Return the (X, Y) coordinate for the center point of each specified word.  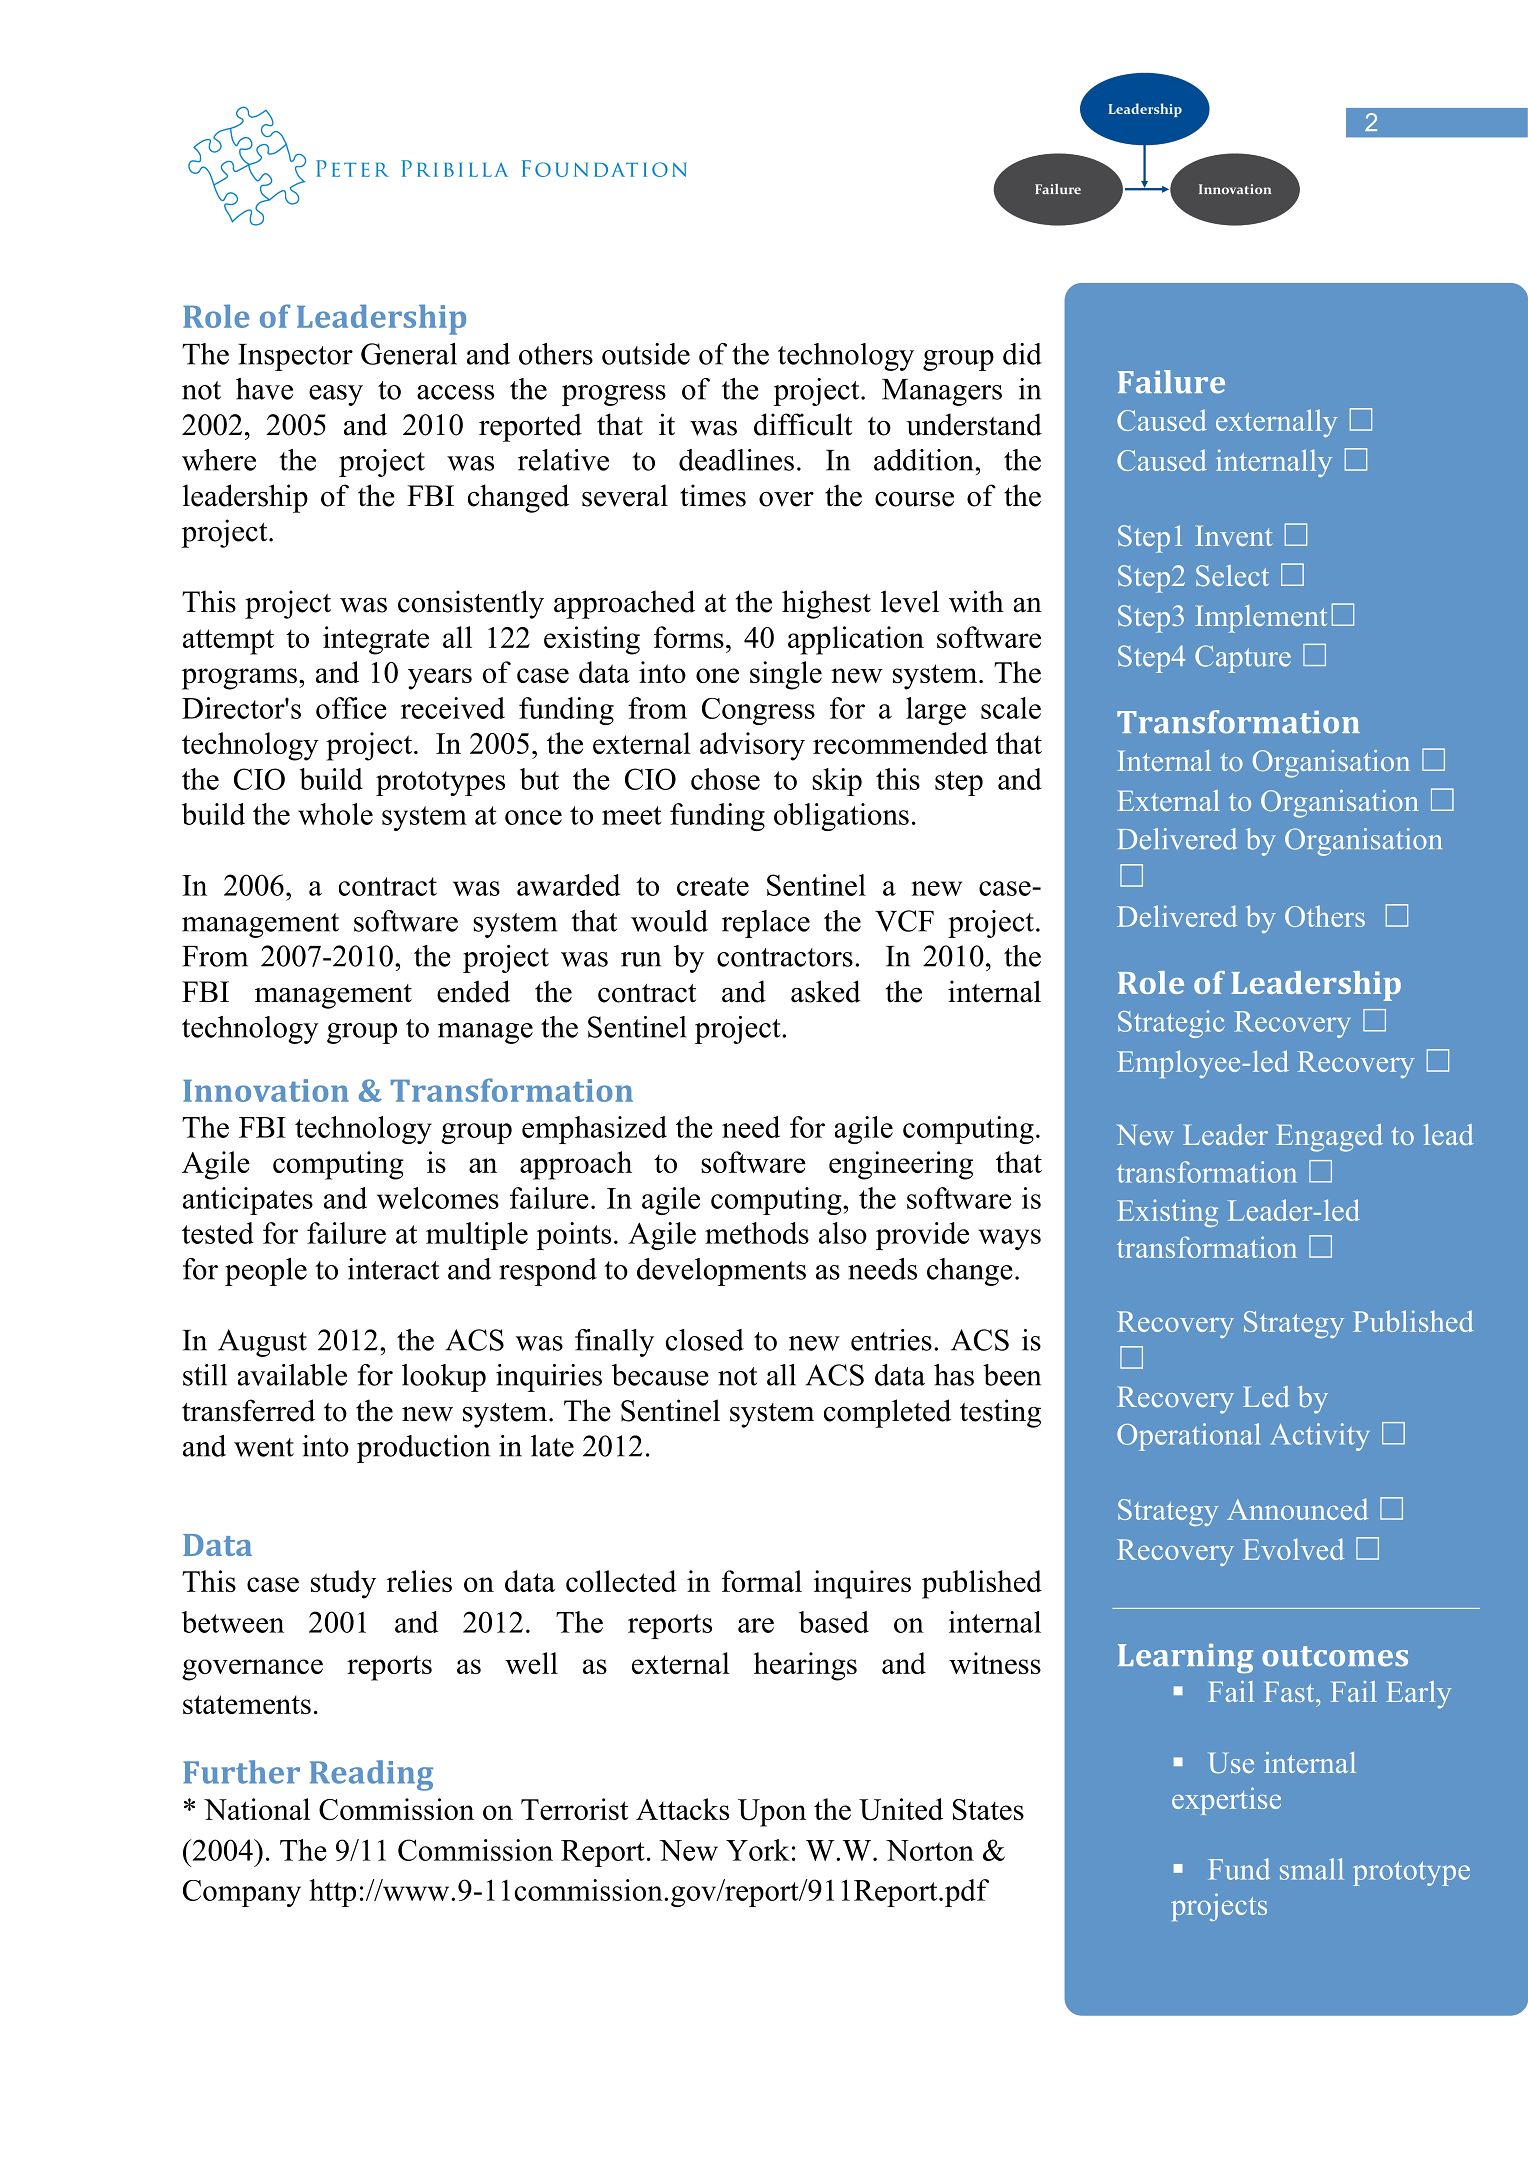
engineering (901, 1165)
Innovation (266, 1090)
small (1312, 1869)
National (257, 1809)
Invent (1233, 536)
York (757, 1850)
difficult (803, 424)
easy (336, 395)
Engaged (1329, 1138)
